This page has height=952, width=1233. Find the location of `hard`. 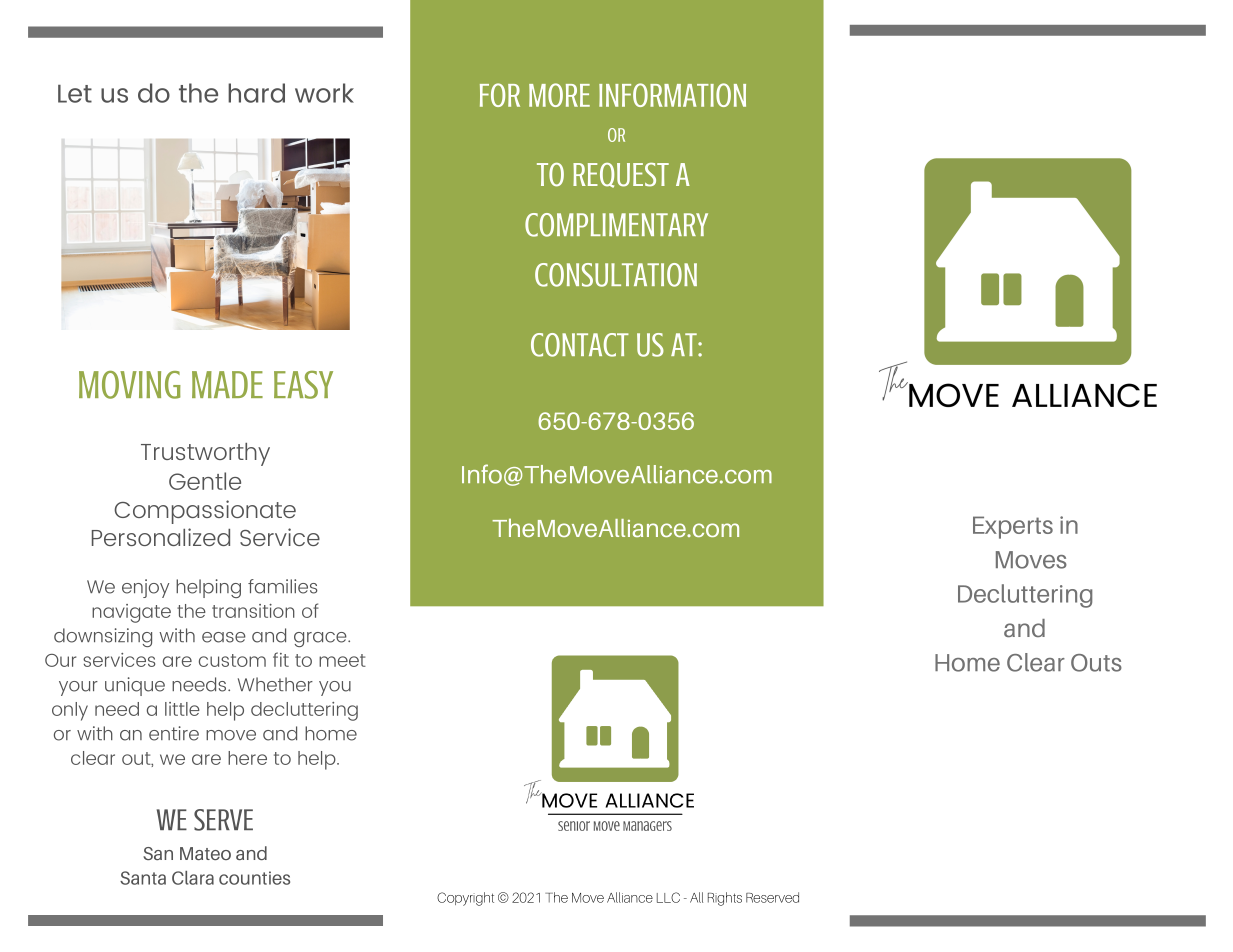

hard is located at coordinates (256, 93).
